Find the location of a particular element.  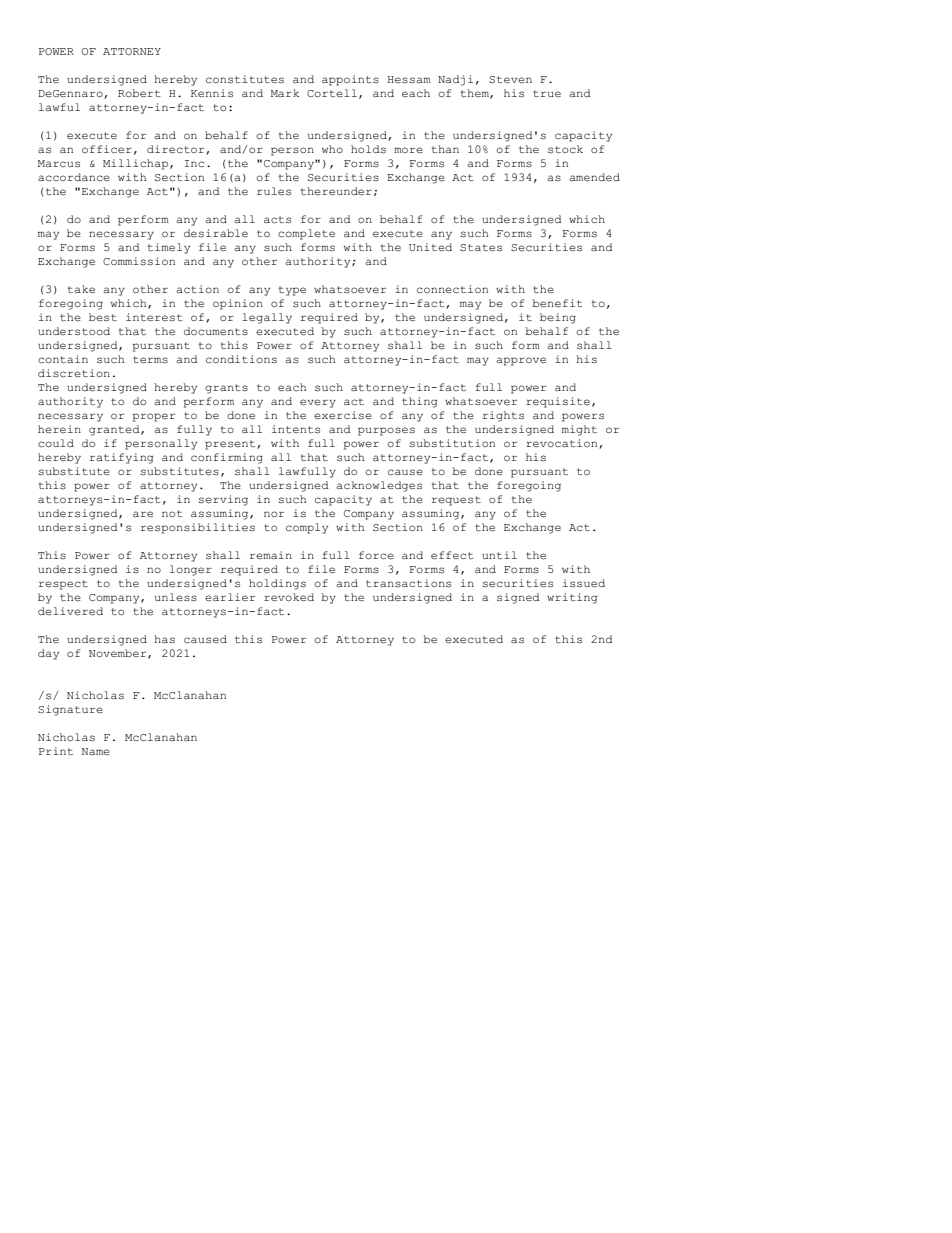

Mark is located at coordinates (285, 93).
